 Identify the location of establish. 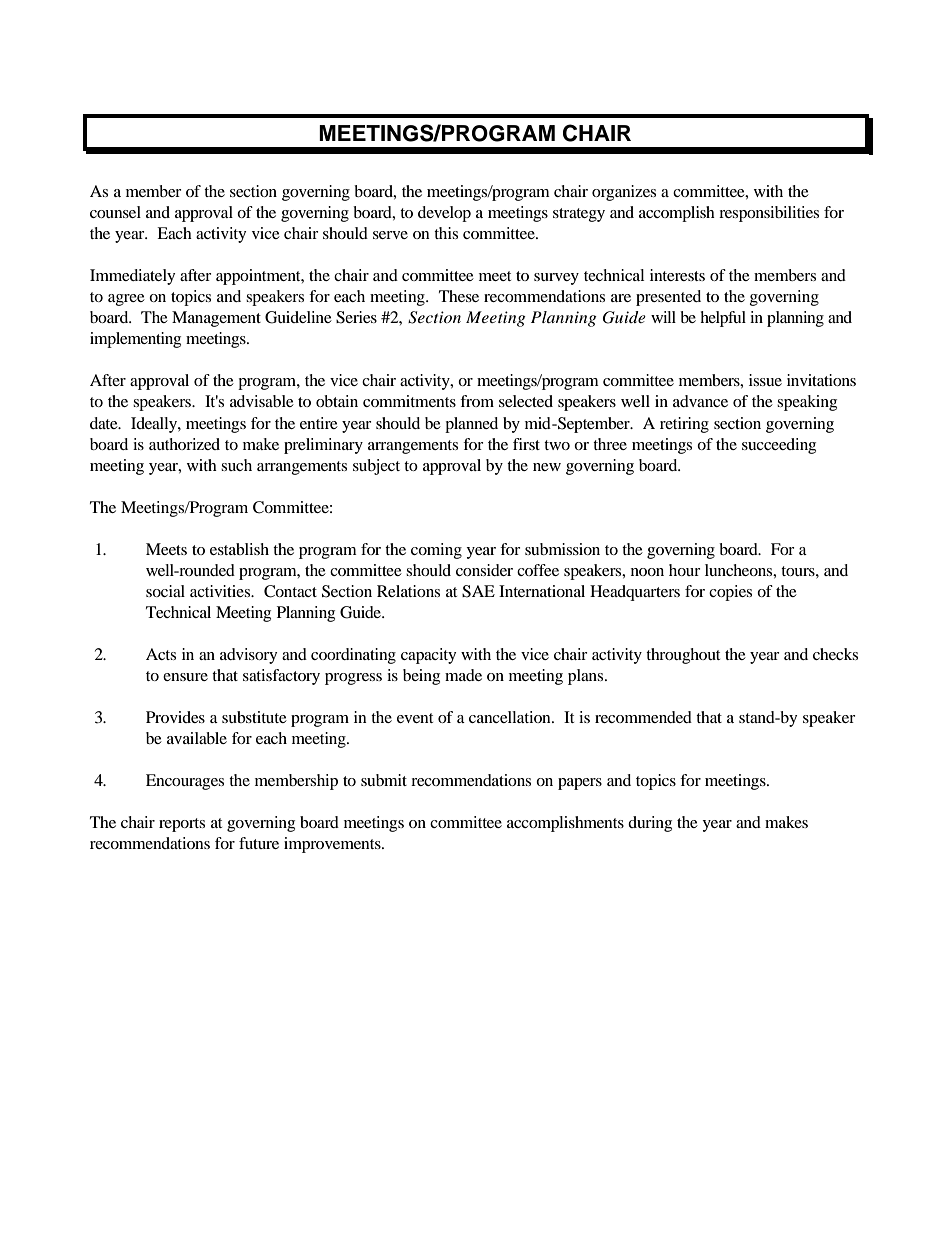
(239, 549).
